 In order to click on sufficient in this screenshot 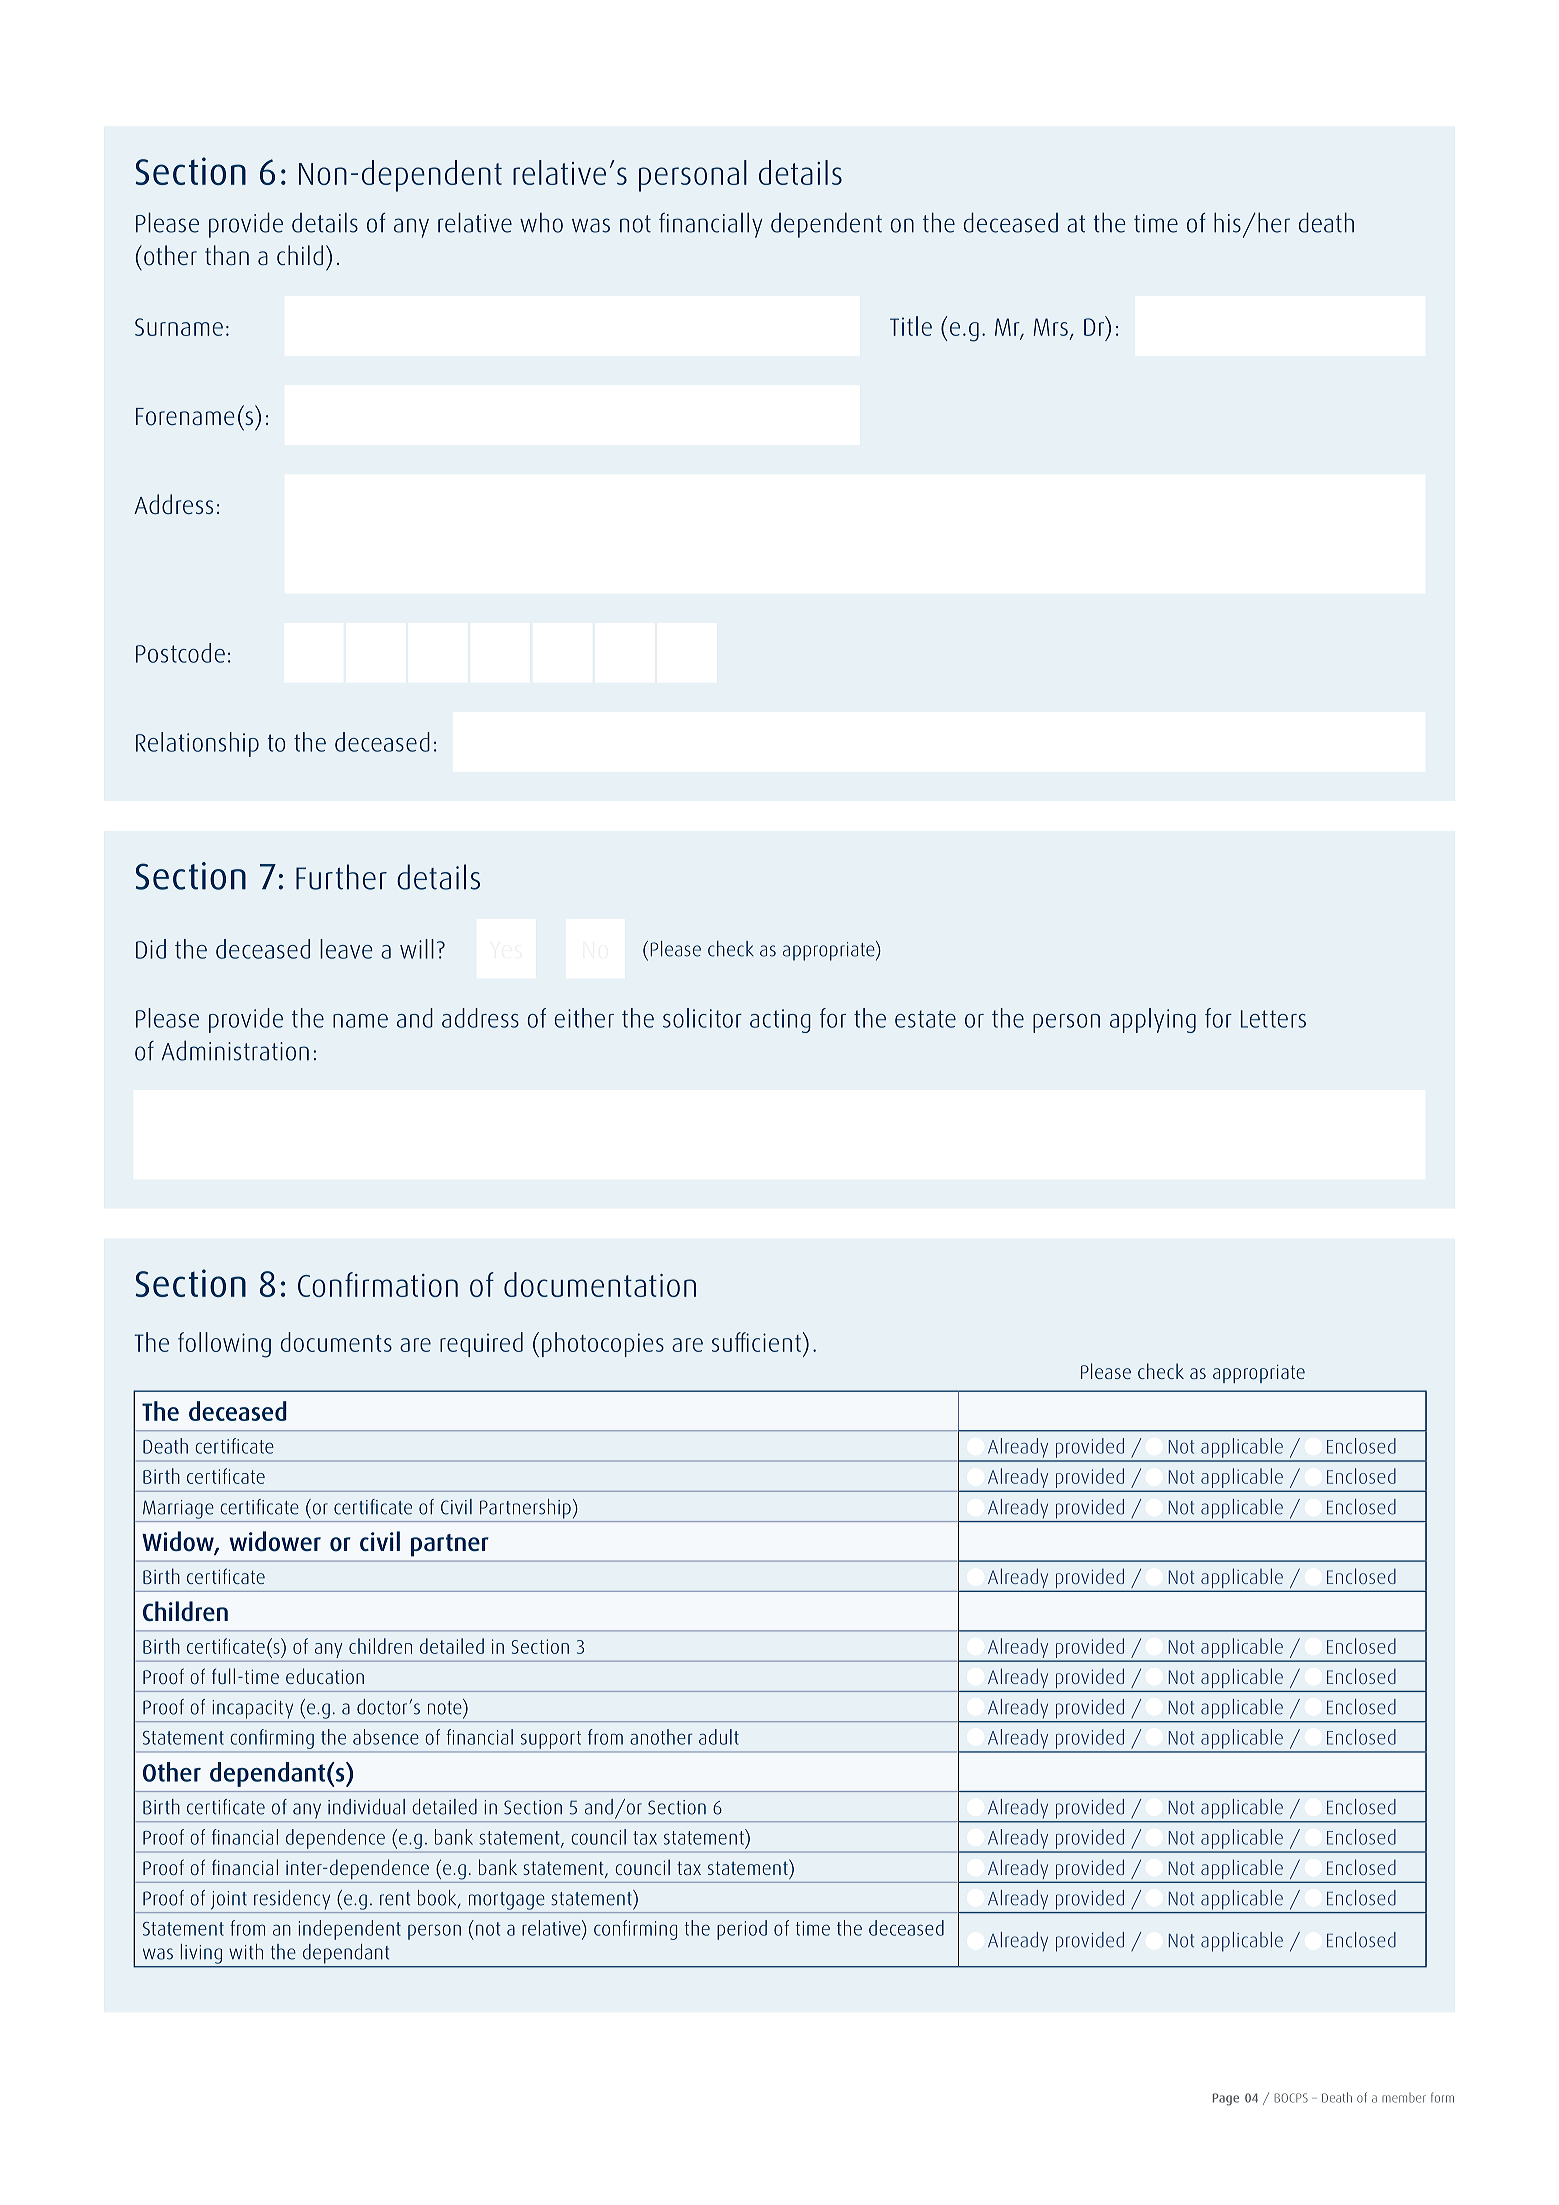, I will do `click(756, 1342)`.
